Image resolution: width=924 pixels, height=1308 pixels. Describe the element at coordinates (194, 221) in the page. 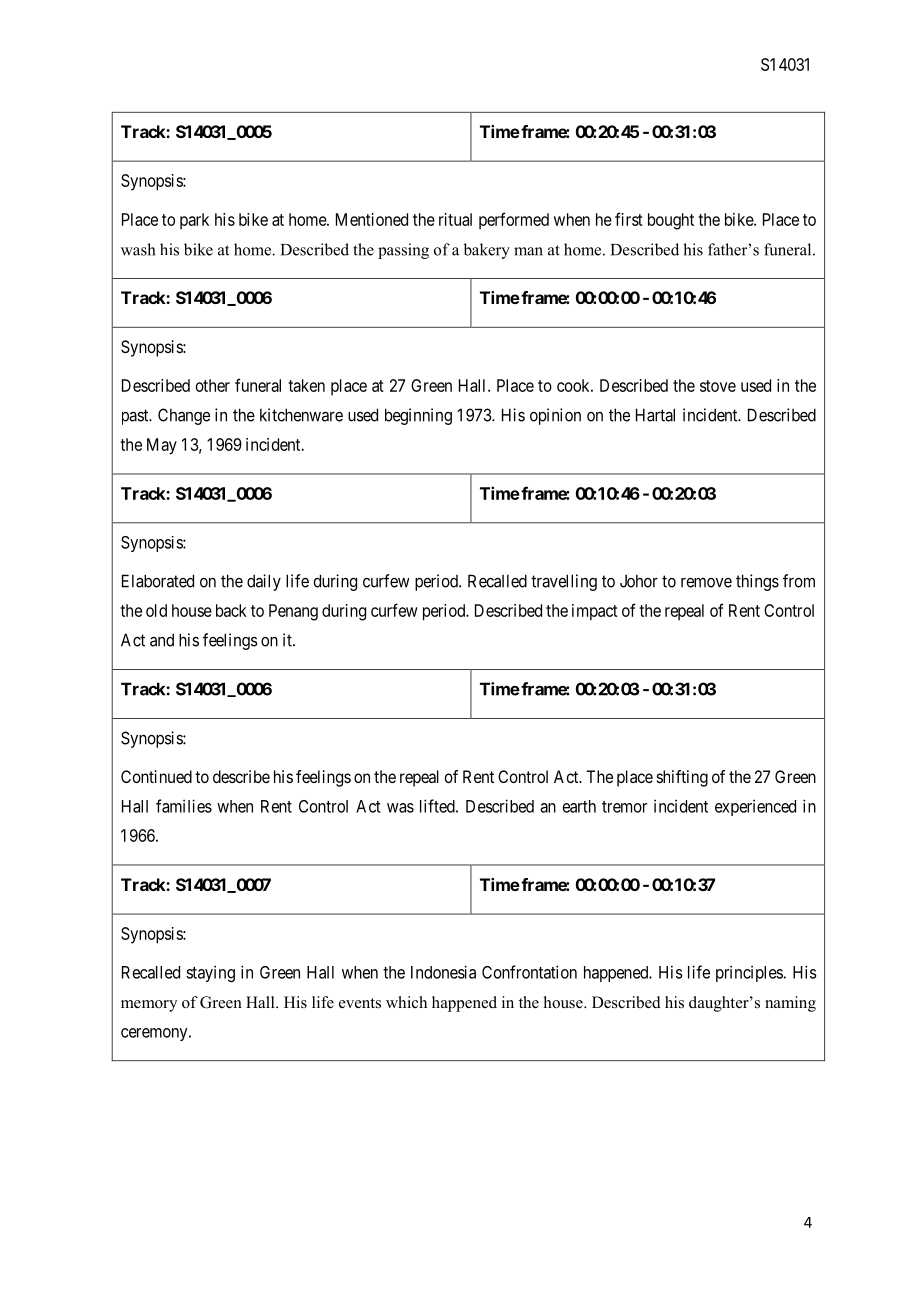

I see `park` at that location.
